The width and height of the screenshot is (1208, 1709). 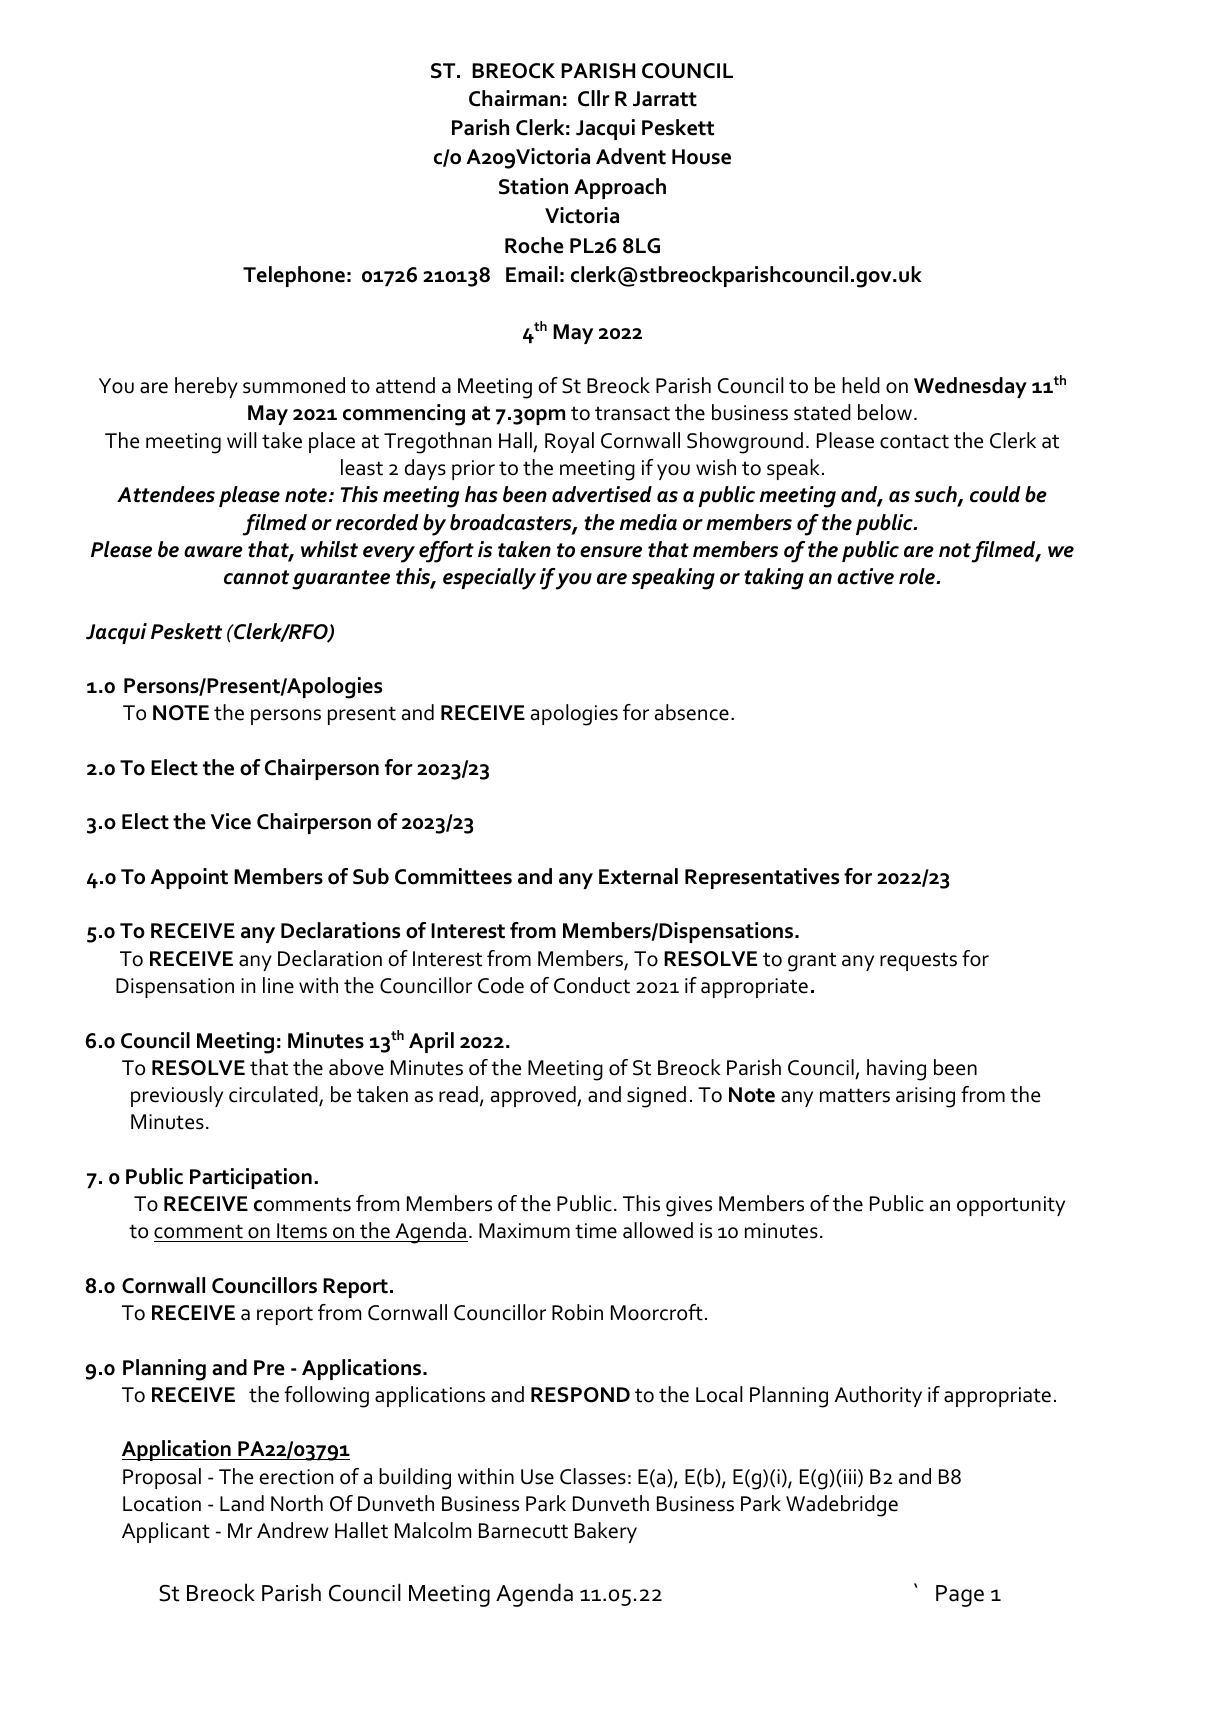 I want to click on Telephone, so click(x=294, y=276).
